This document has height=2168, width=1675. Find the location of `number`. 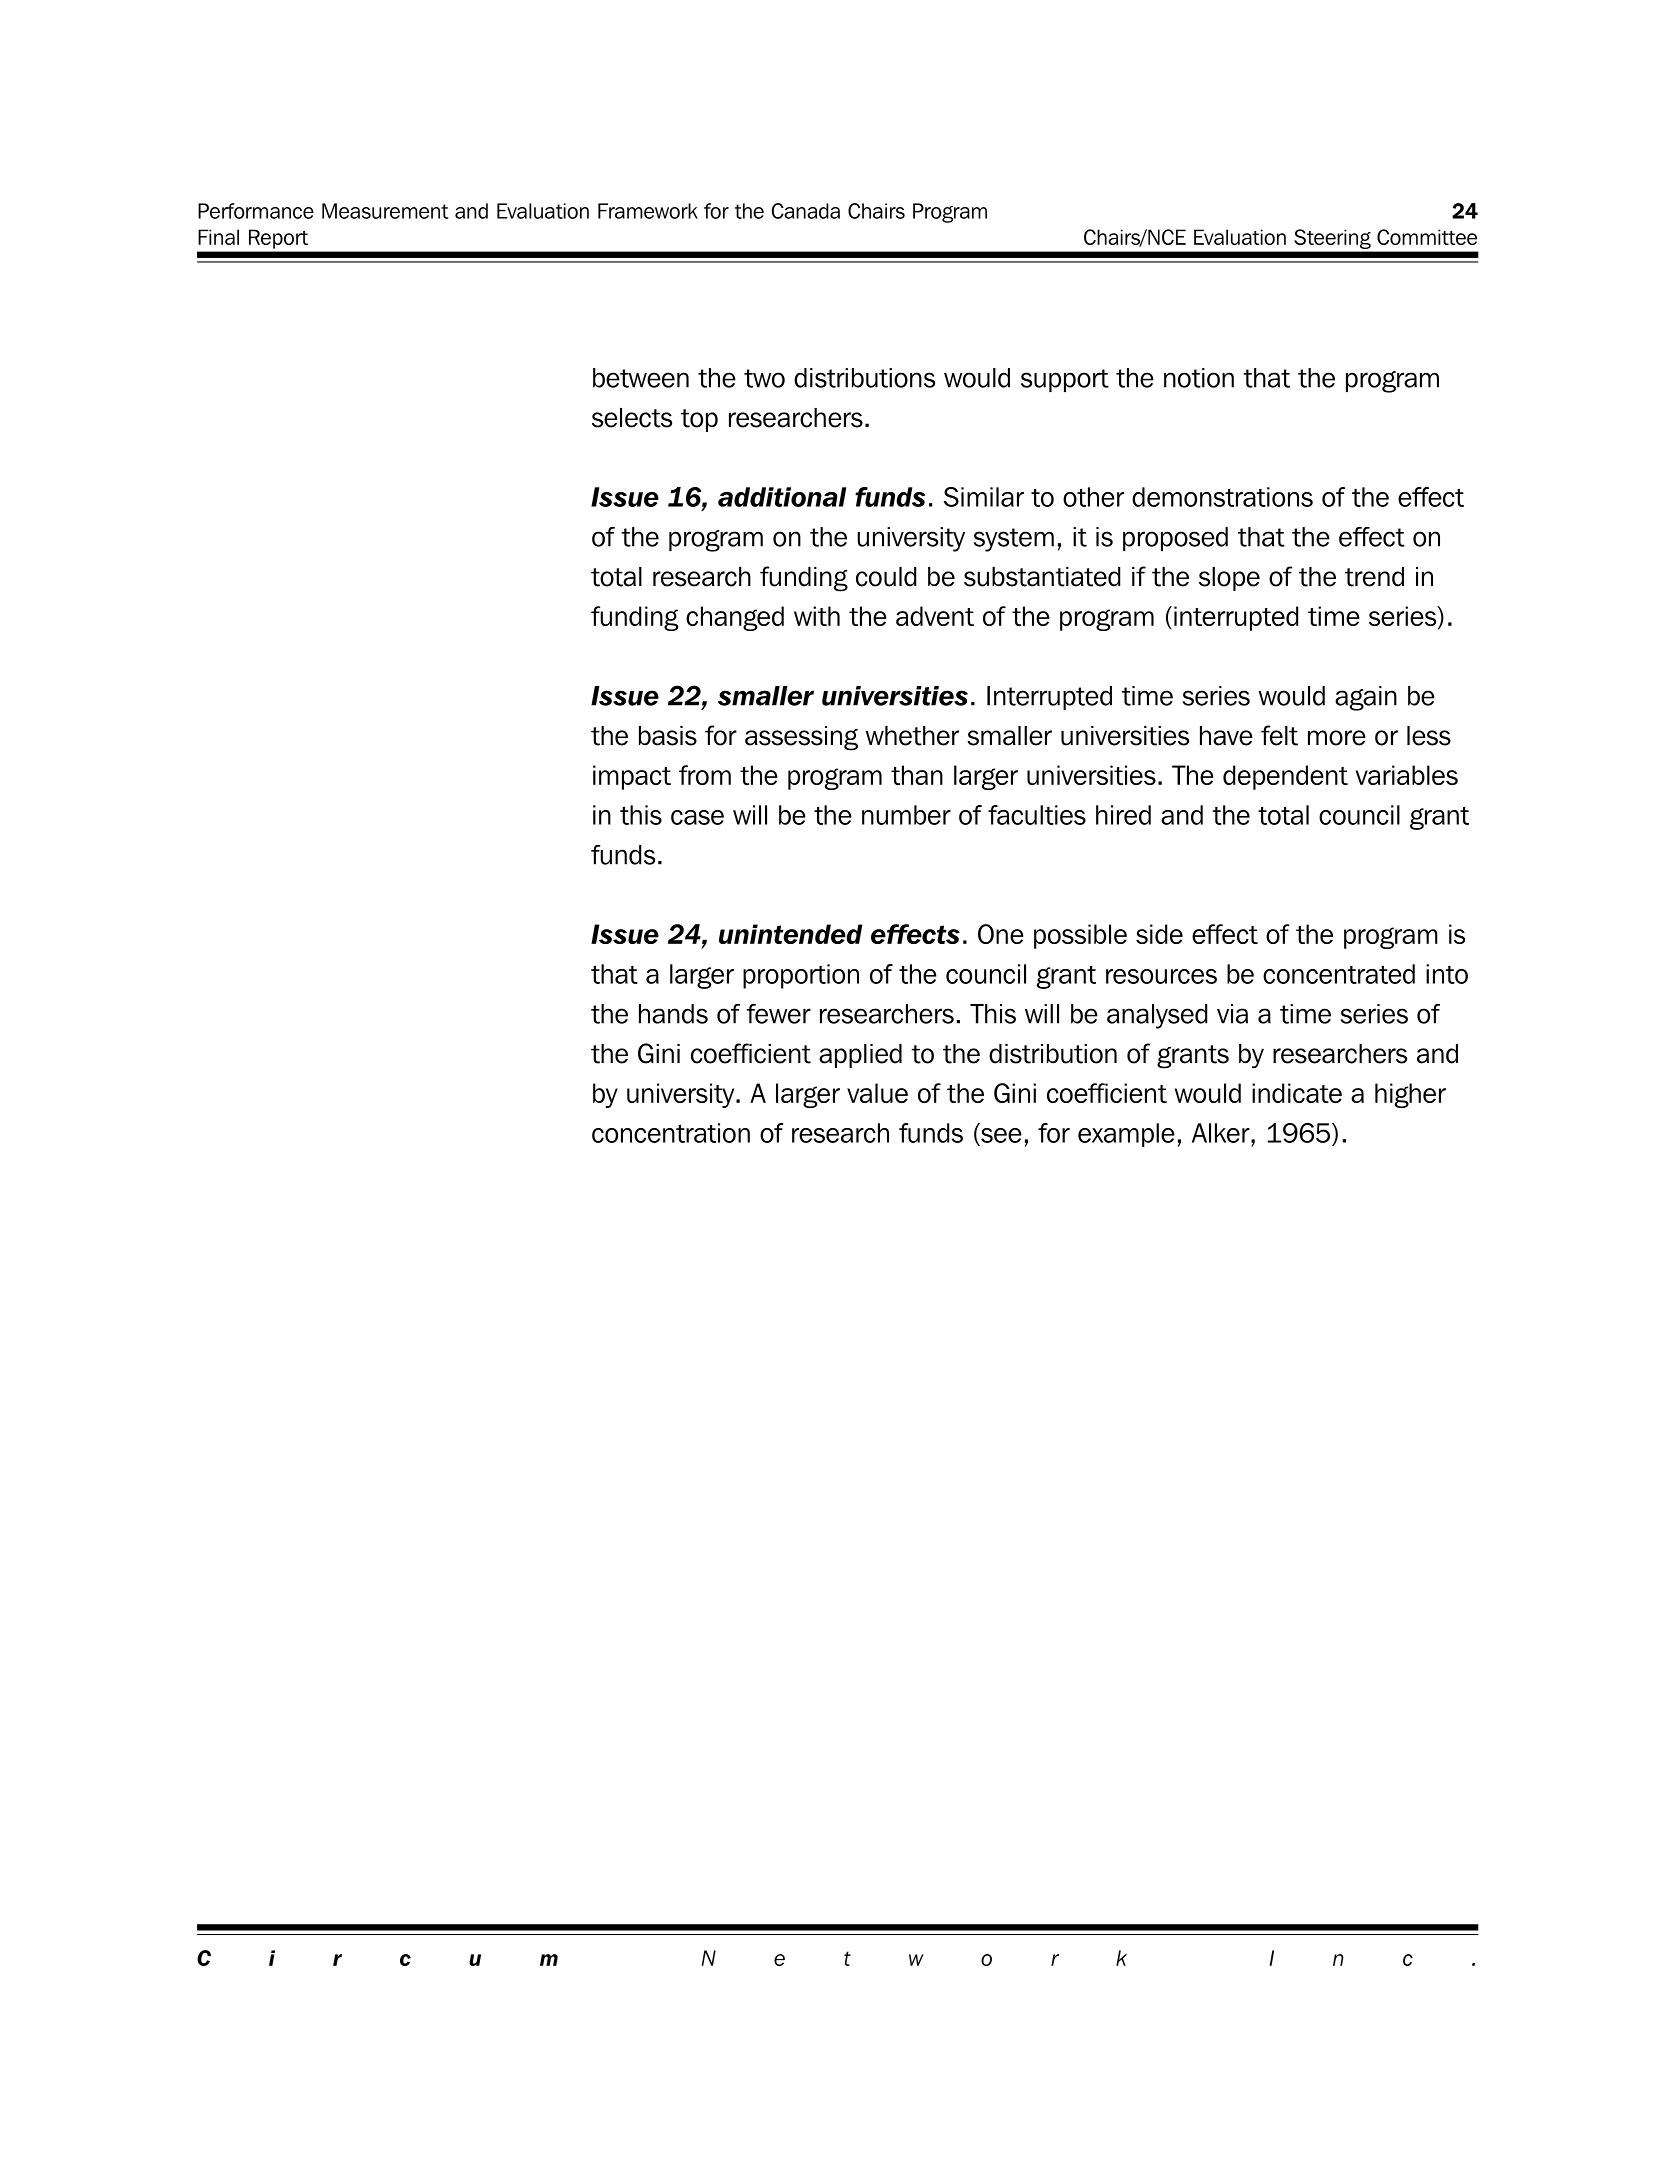

number is located at coordinates (906, 815).
